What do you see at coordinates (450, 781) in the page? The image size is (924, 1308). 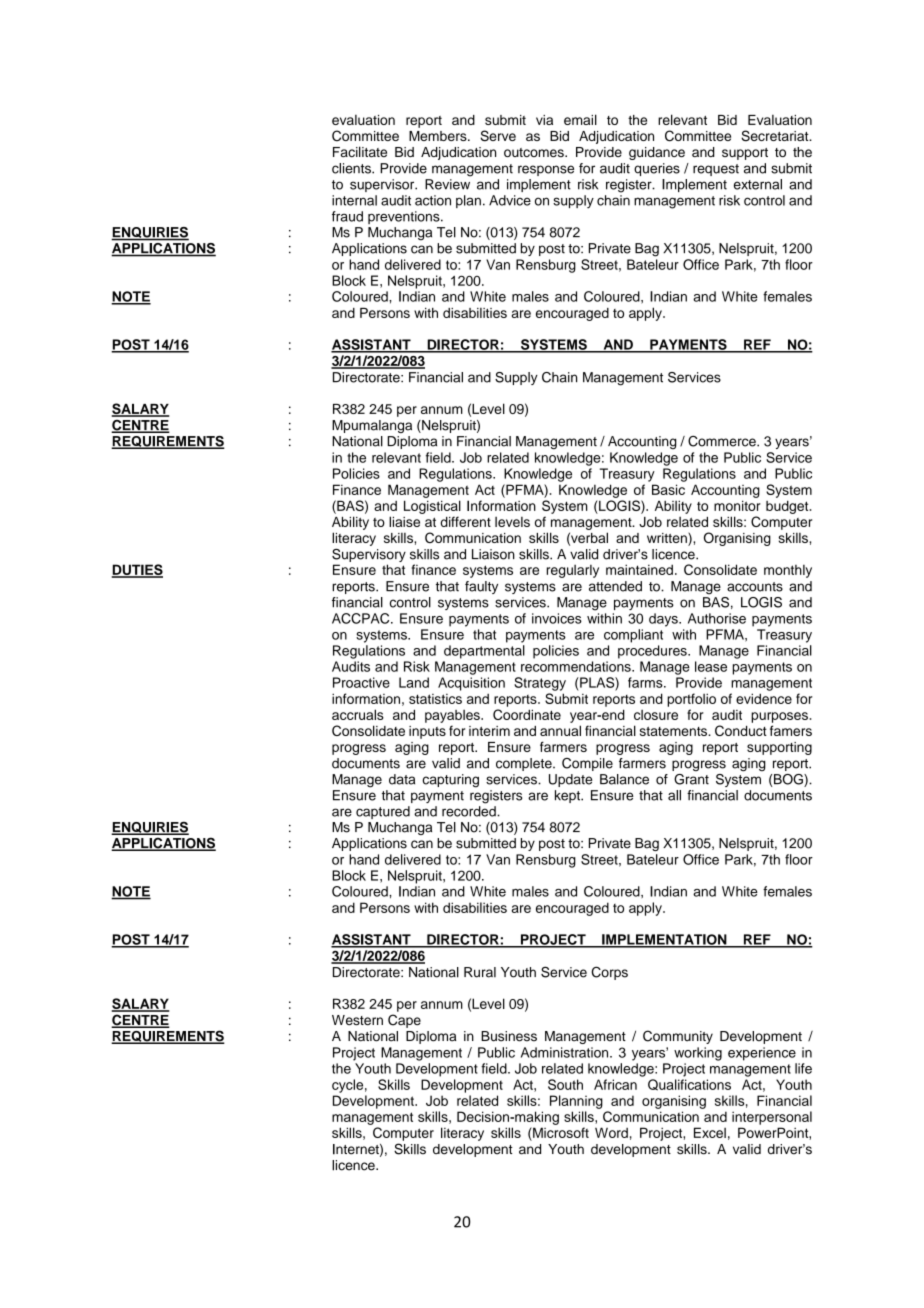 I see `capturing` at bounding box center [450, 781].
